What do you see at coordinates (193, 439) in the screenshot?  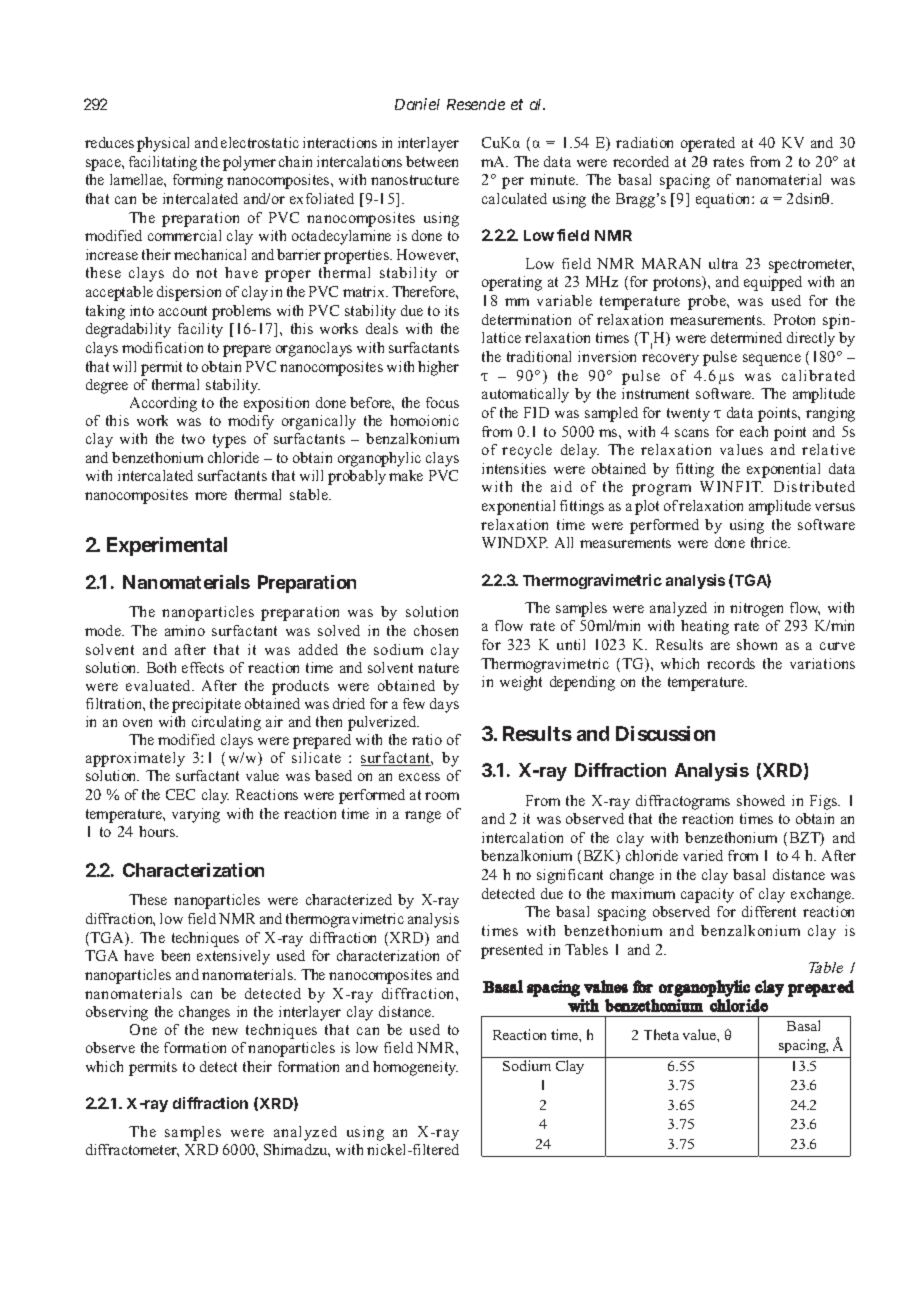 I see `two` at bounding box center [193, 439].
